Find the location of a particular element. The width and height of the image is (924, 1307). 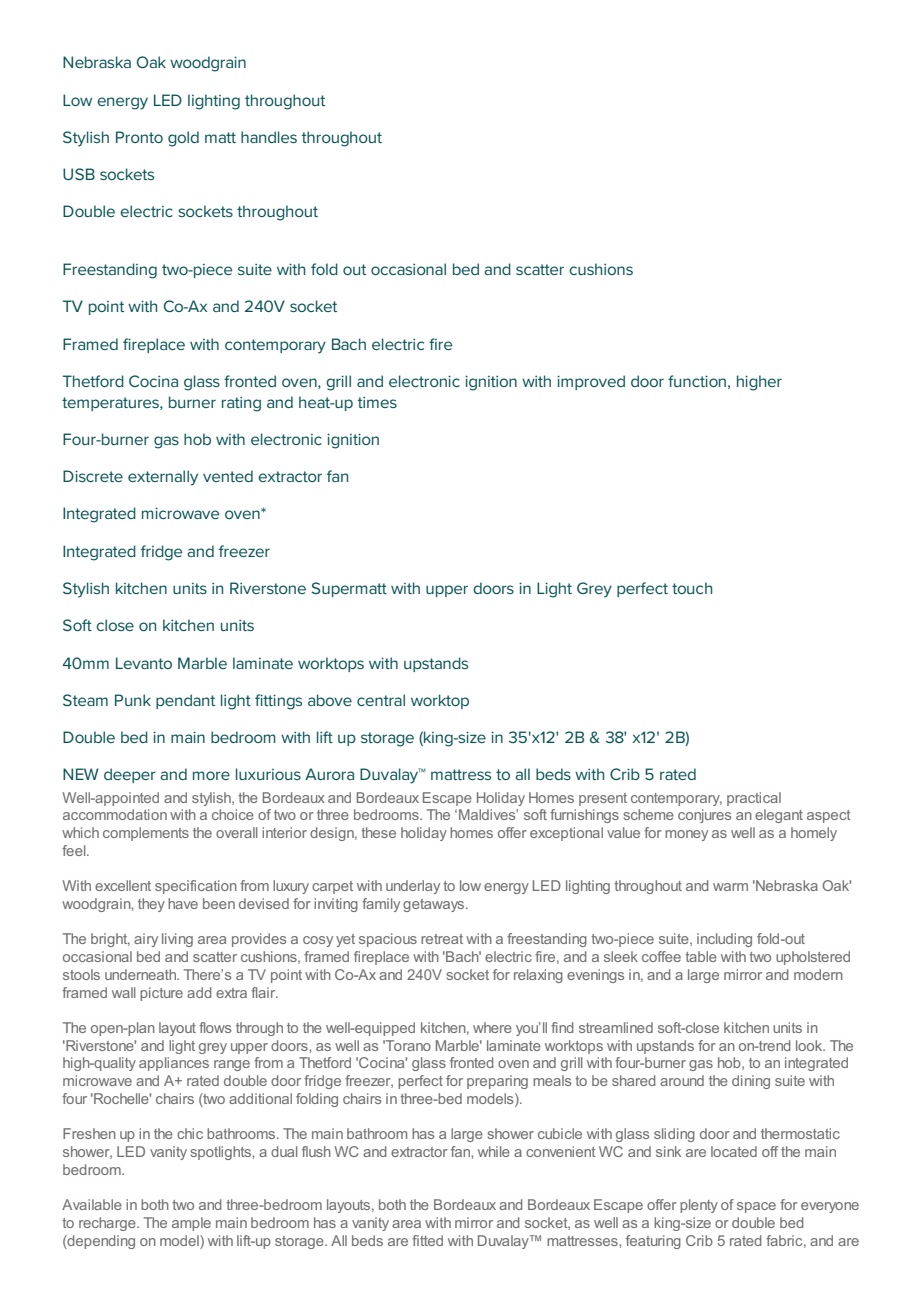

improved is located at coordinates (591, 382).
